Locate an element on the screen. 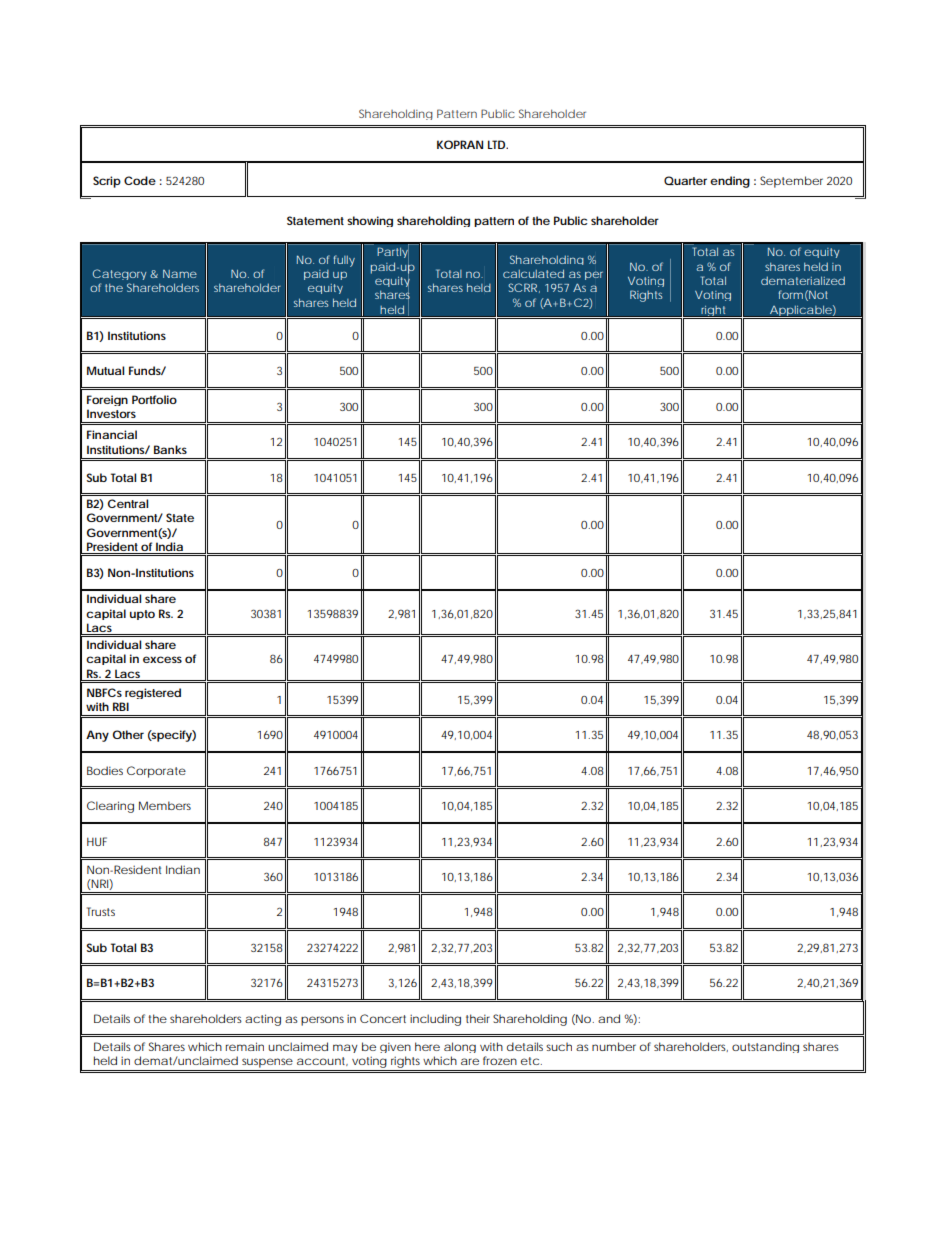  Banks is located at coordinates (170, 449).
